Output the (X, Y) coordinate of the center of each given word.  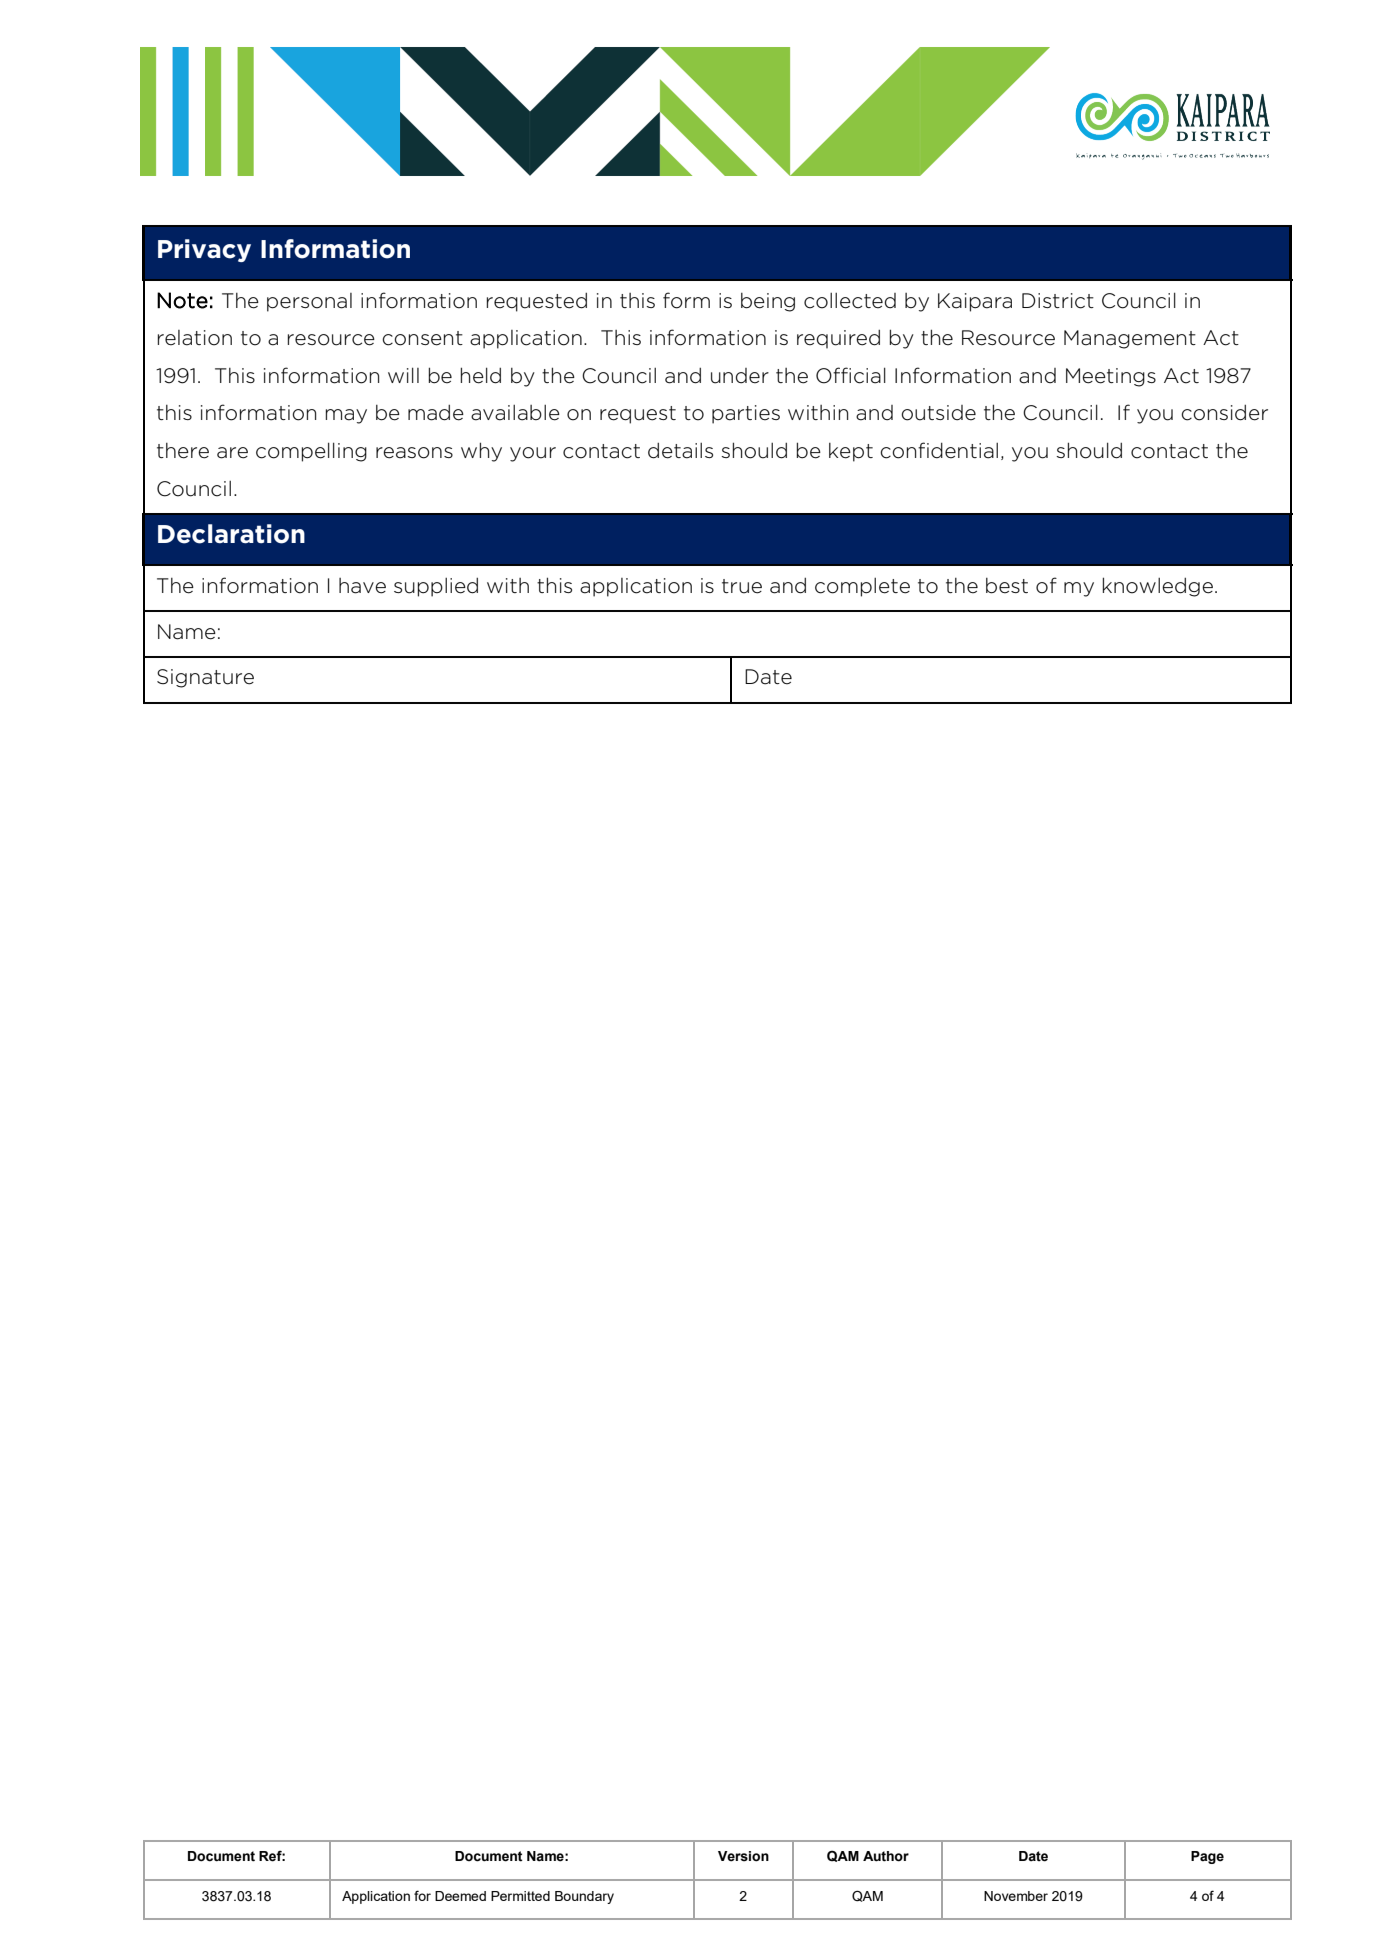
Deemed (460, 1896)
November (1016, 1896)
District (1058, 301)
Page (1207, 1857)
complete (862, 587)
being (768, 302)
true (742, 586)
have (362, 586)
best (1007, 586)
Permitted (520, 1896)
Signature (205, 678)
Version (743, 1856)
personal (309, 302)
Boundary (584, 1897)
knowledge (1158, 587)
